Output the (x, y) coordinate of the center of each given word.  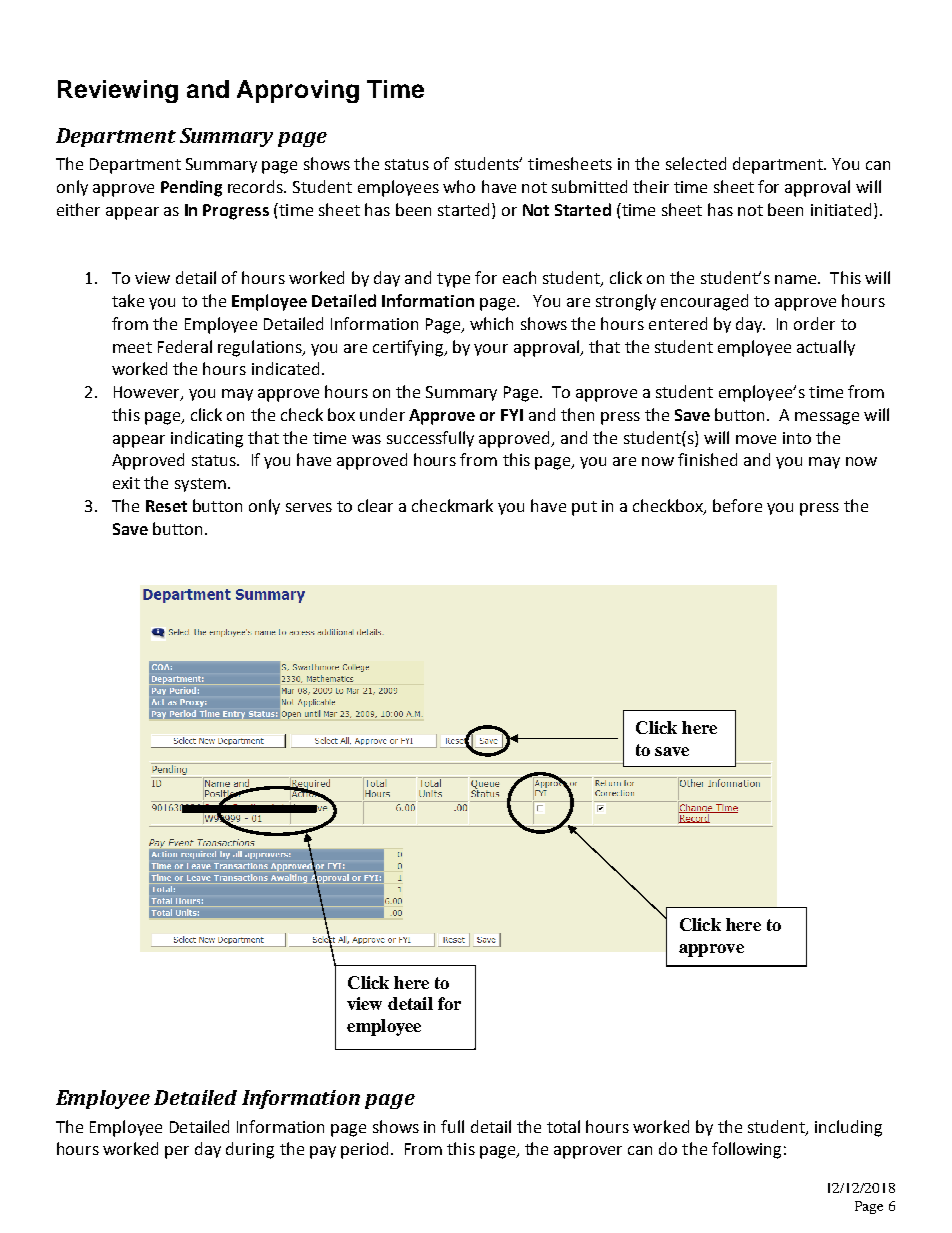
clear (375, 505)
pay (323, 1152)
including (848, 1128)
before (737, 505)
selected (696, 163)
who (459, 186)
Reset (166, 506)
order (814, 323)
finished (707, 459)
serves (309, 507)
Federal (185, 346)
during (250, 1150)
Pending (191, 188)
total (563, 1126)
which (491, 323)
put (584, 508)
